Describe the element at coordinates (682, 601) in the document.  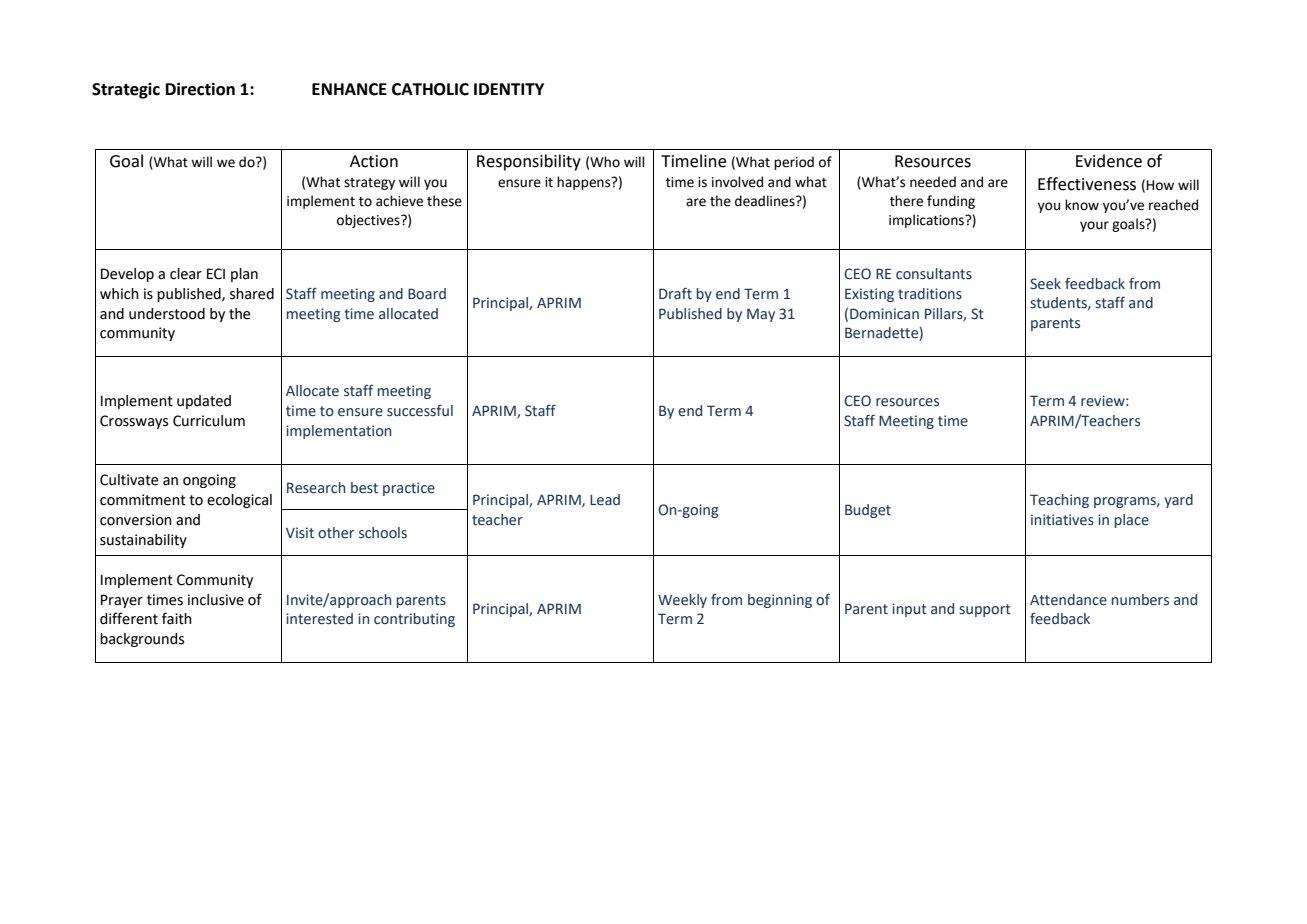
I see `Weekly` at that location.
